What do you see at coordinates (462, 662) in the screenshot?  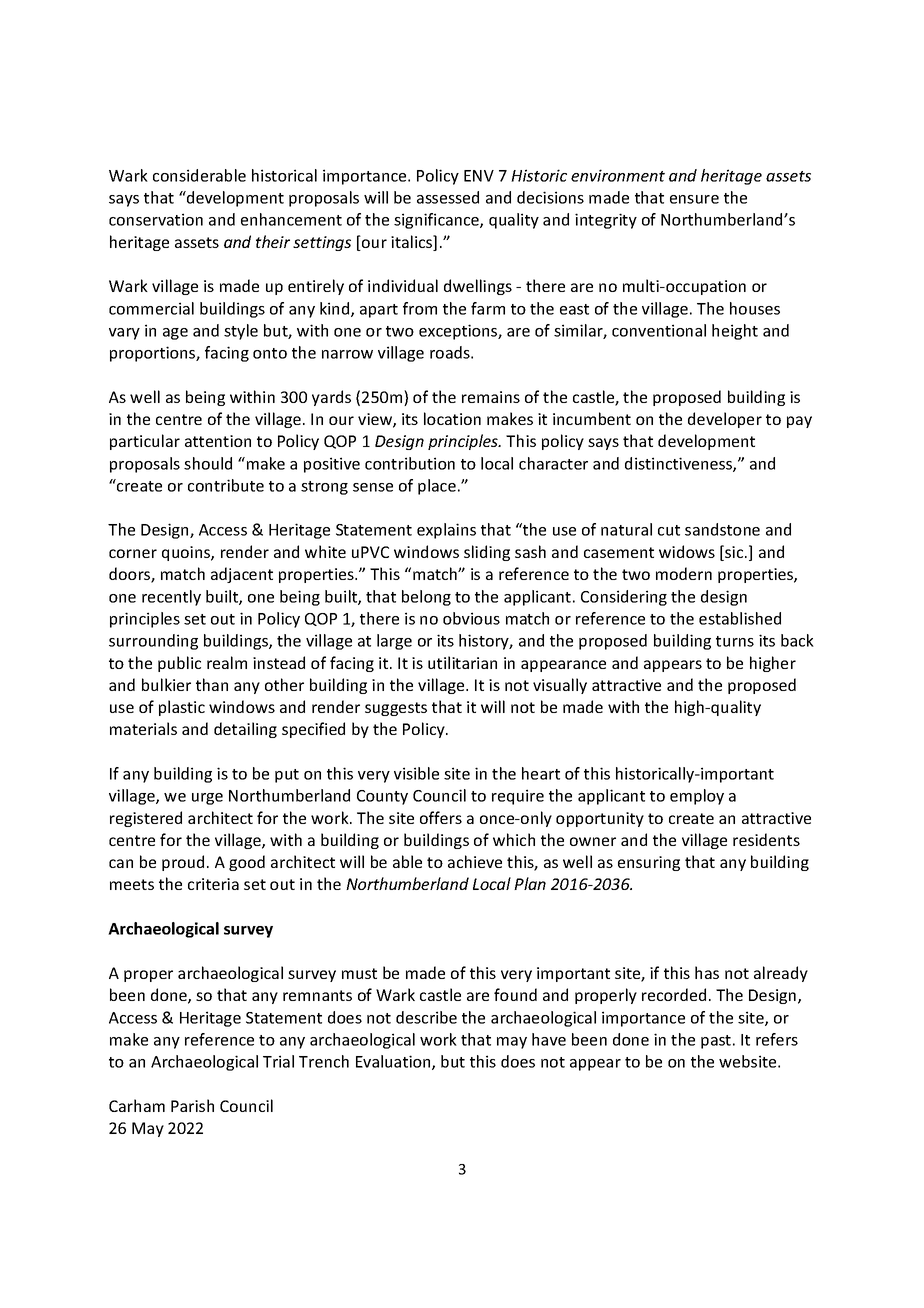 I see `utilitarian` at bounding box center [462, 662].
